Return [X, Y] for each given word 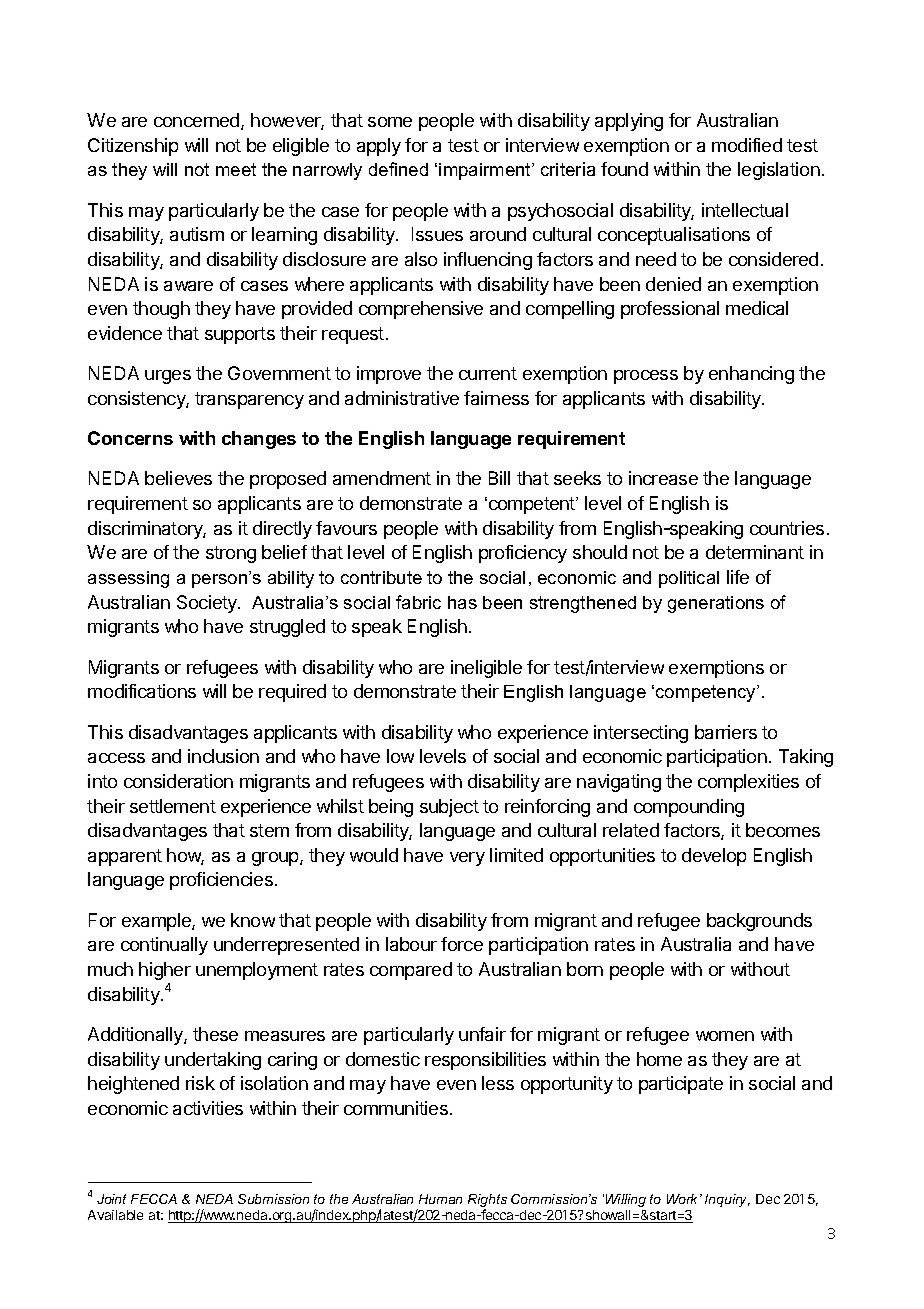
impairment [486, 171]
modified [747, 145]
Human [440, 1199]
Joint [111, 1199]
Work [684, 1199]
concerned [198, 121]
